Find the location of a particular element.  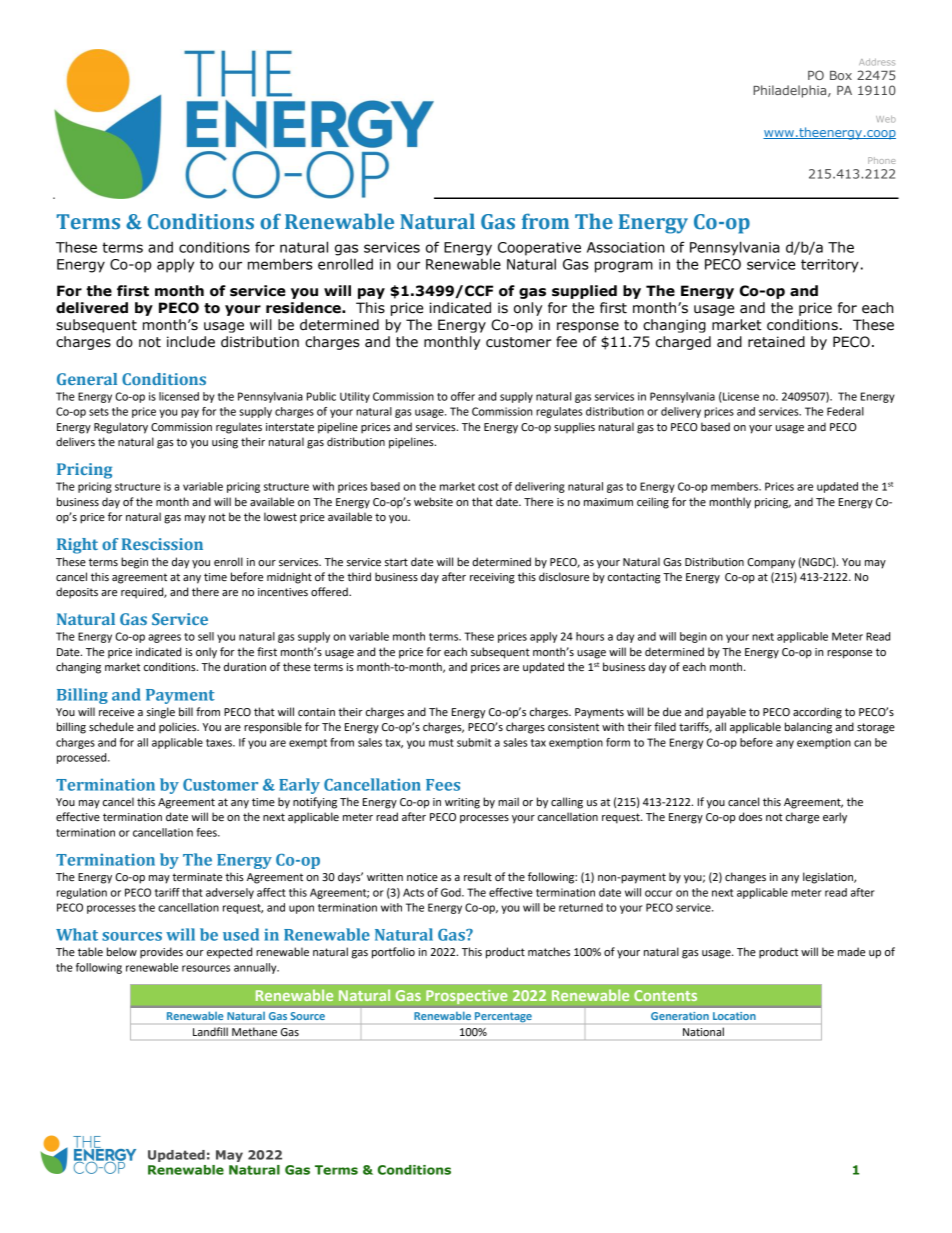

Rescission is located at coordinates (162, 544).
